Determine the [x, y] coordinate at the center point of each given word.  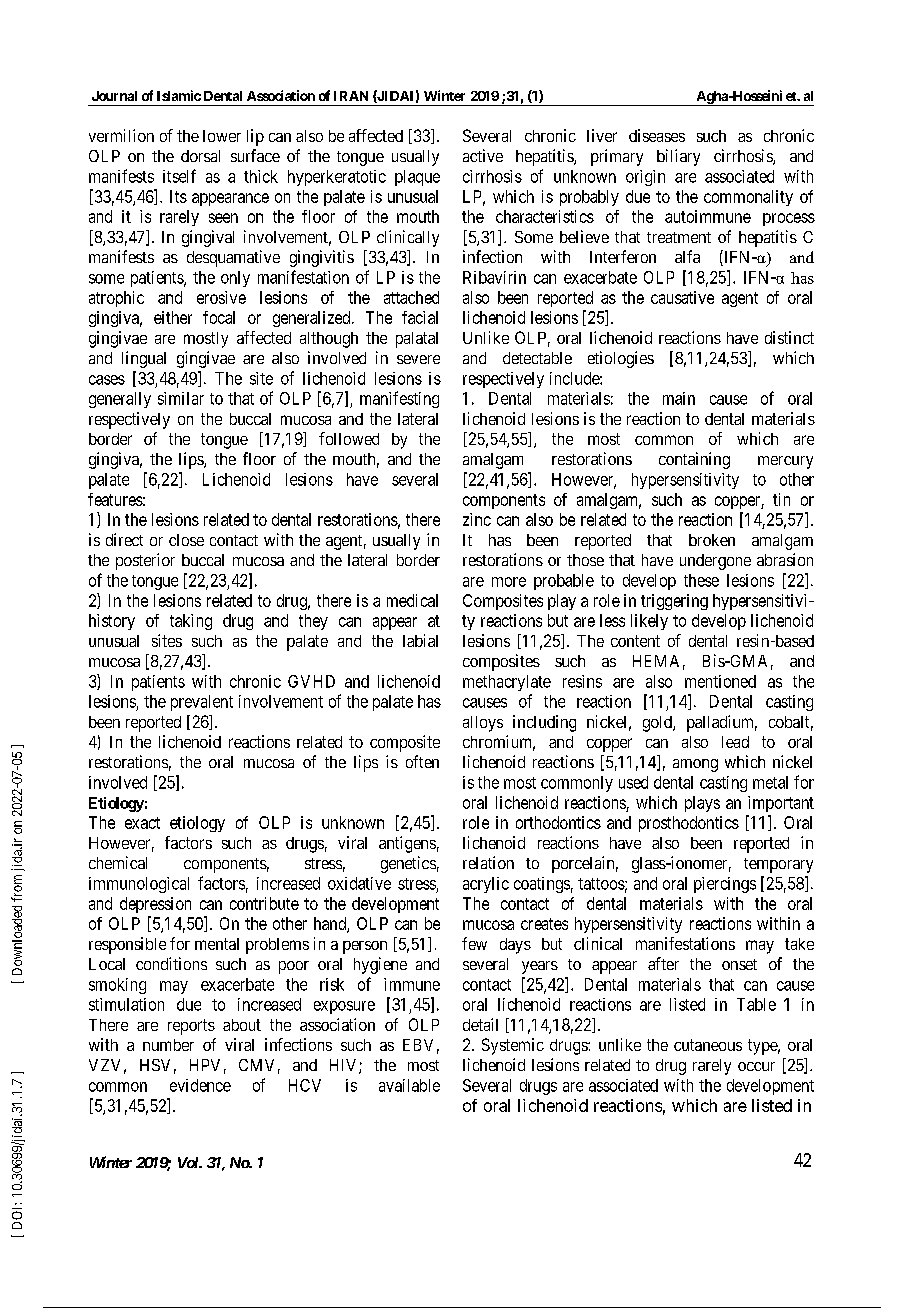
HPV [205, 1065]
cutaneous [708, 1045]
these [701, 580]
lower [222, 136]
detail [480, 1024]
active [483, 155]
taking [191, 622]
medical [412, 600]
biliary [678, 157]
